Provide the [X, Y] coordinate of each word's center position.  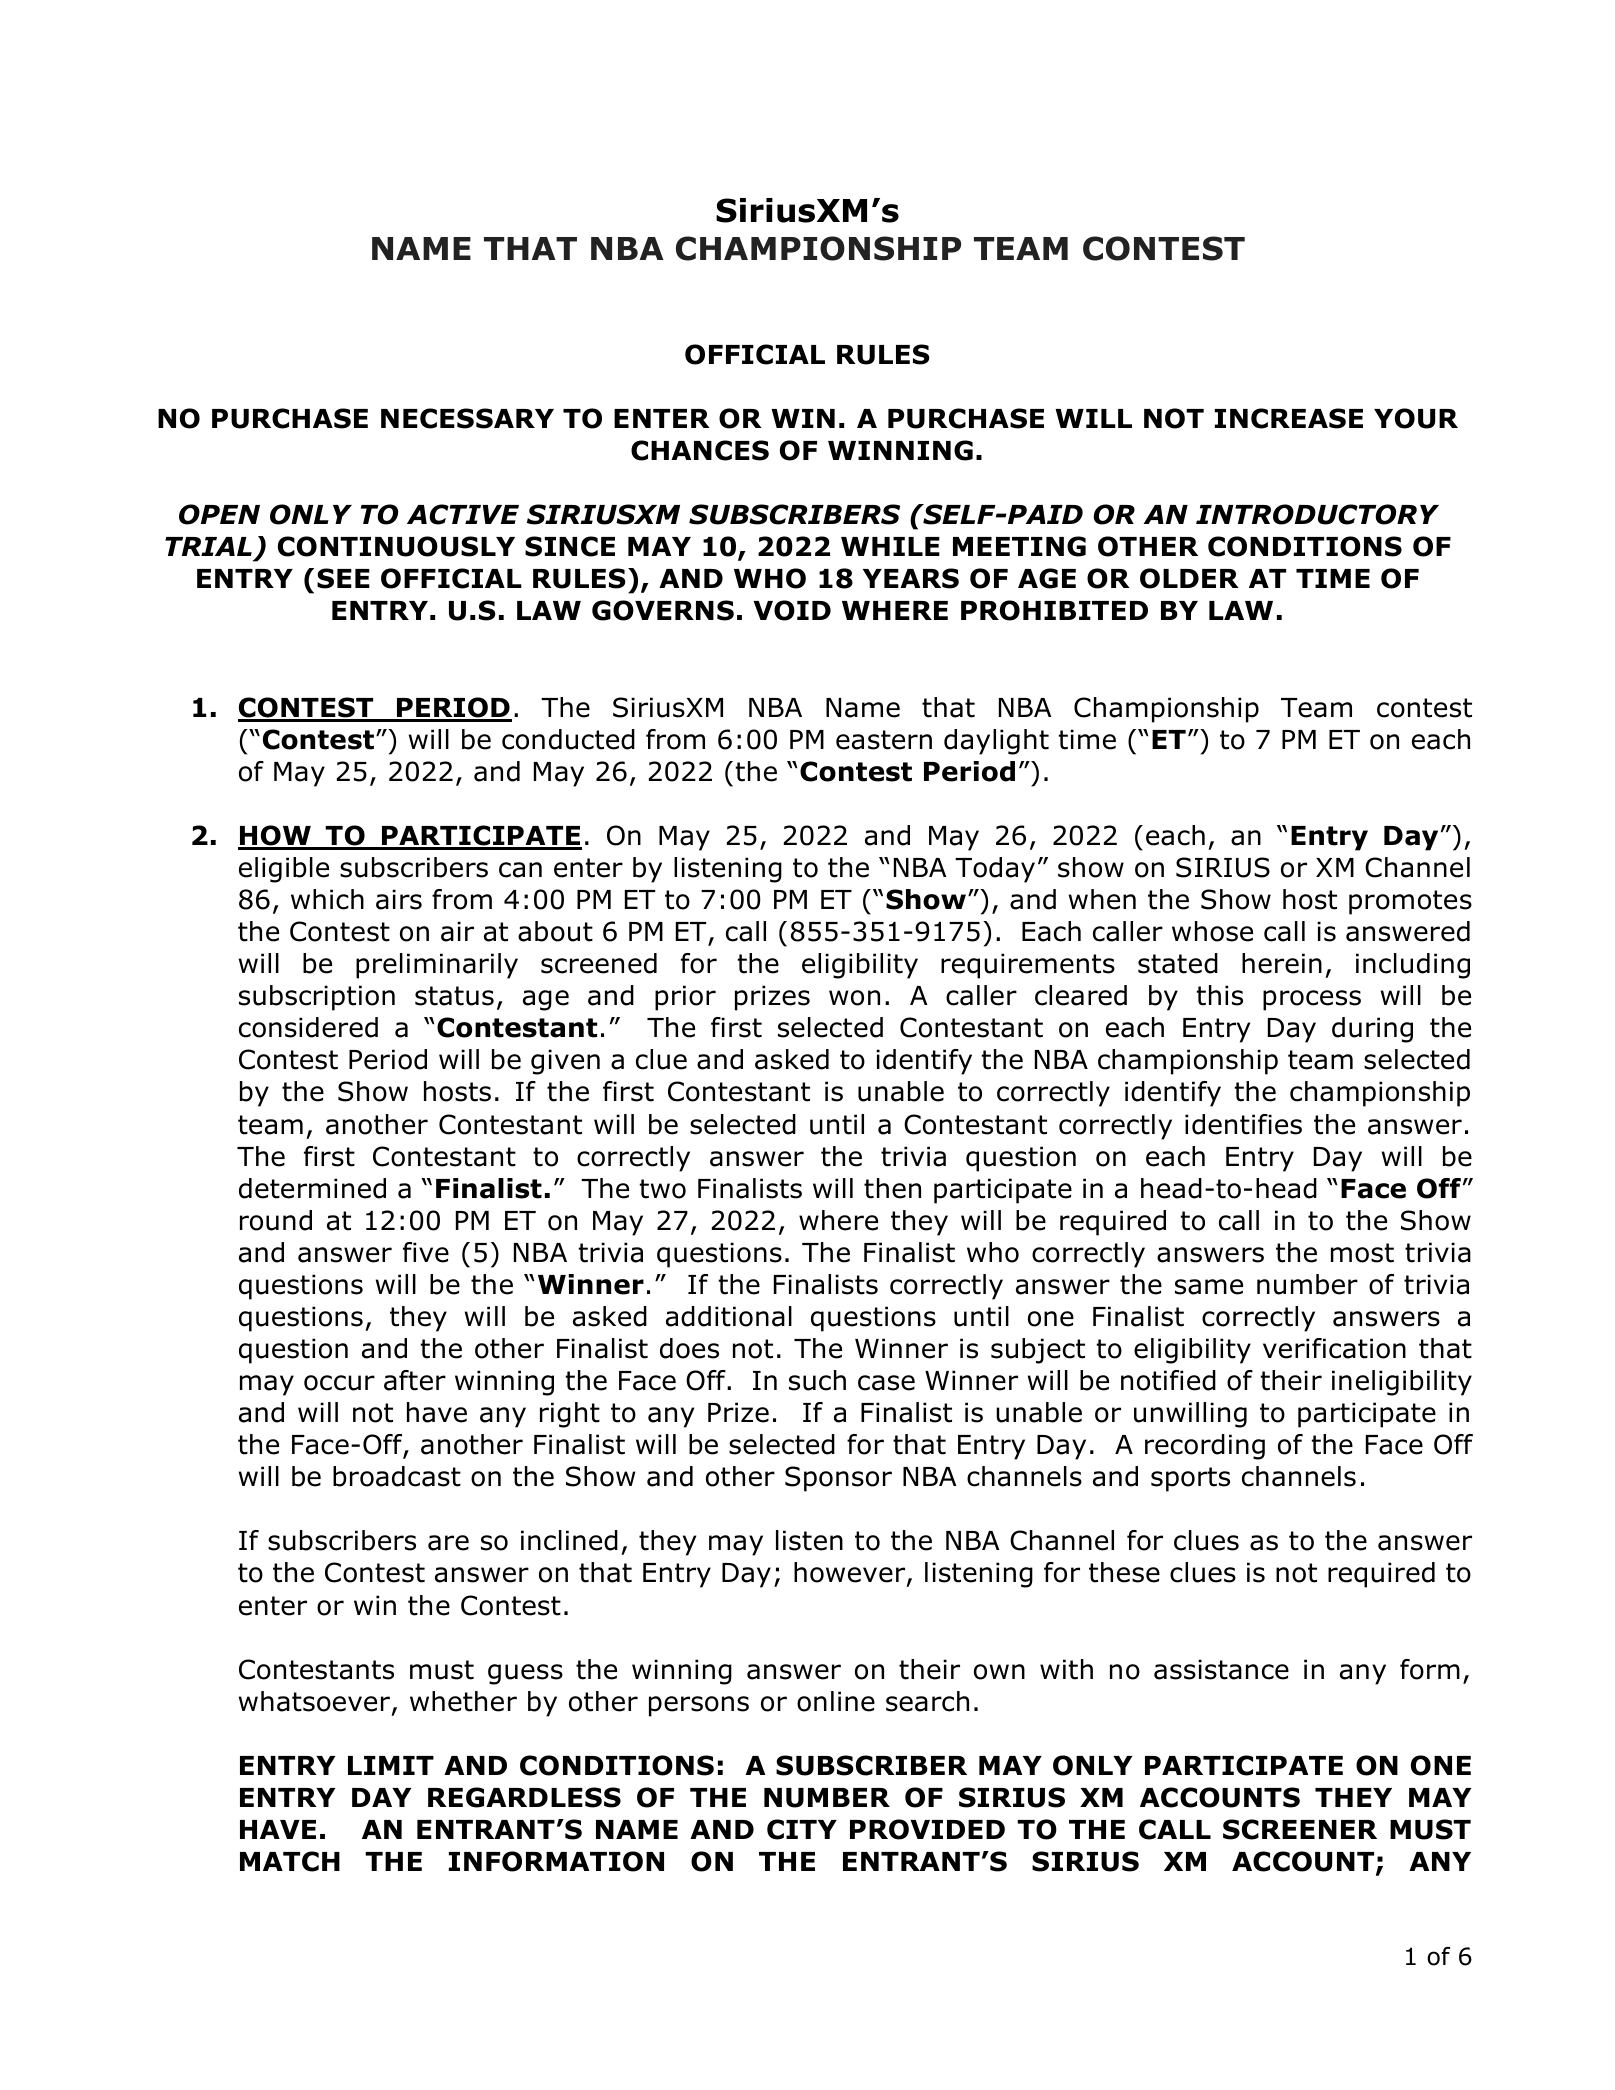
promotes [1410, 902]
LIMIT [391, 1765]
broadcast [397, 1476]
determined [312, 1188]
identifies [1243, 1124]
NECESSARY [467, 418]
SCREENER [1300, 1829]
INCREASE [1289, 418]
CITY [802, 1829]
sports [1190, 1479]
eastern [884, 740]
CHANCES [700, 450]
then [892, 1188]
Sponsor [838, 1479]
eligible [284, 870]
